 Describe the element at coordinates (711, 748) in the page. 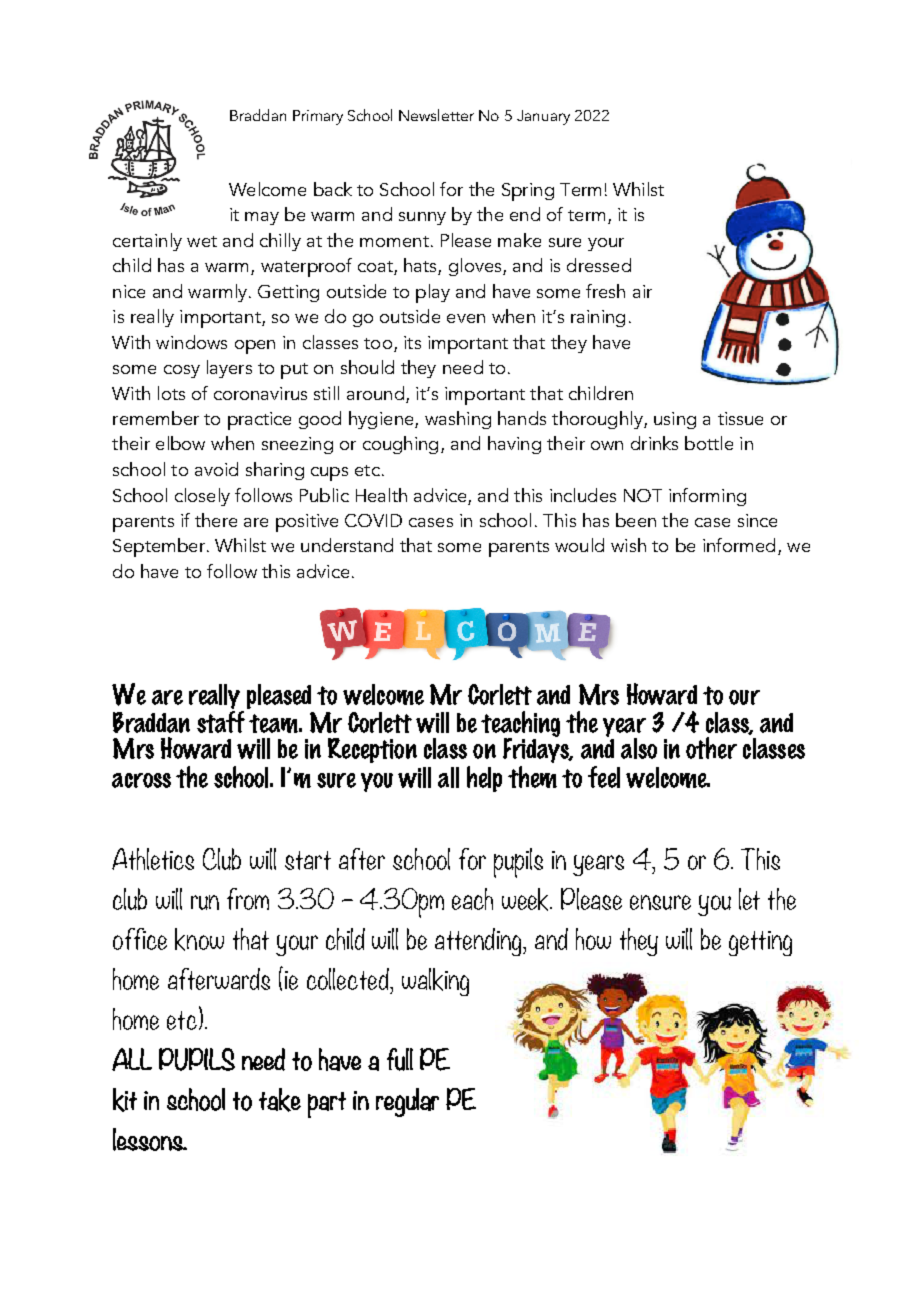

I see `other` at that location.
